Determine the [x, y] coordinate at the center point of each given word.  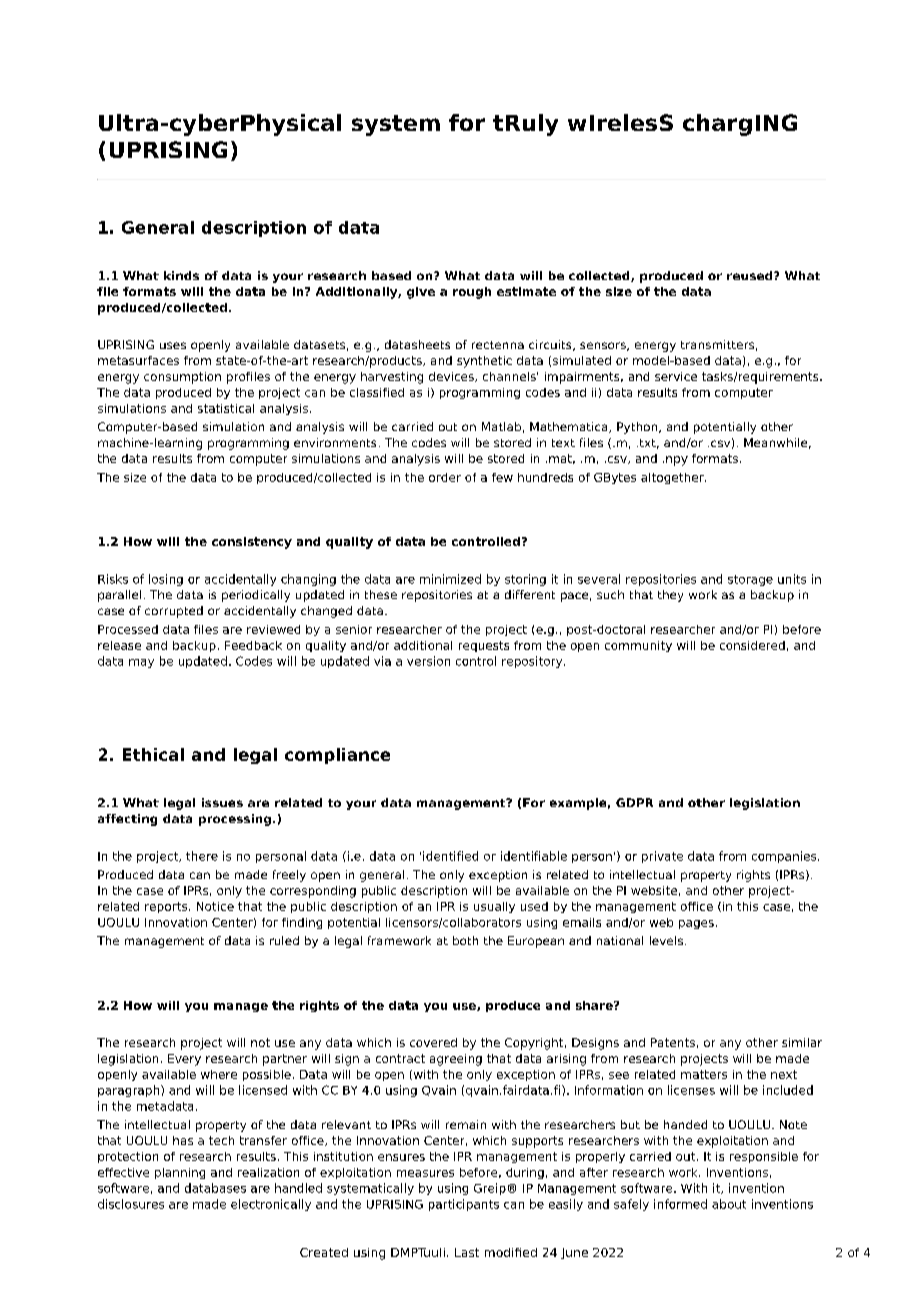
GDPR [634, 802]
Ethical [153, 754]
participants [464, 1205]
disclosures [131, 1204]
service [676, 376]
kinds [181, 275]
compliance [337, 756]
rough [472, 293]
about [729, 1204]
